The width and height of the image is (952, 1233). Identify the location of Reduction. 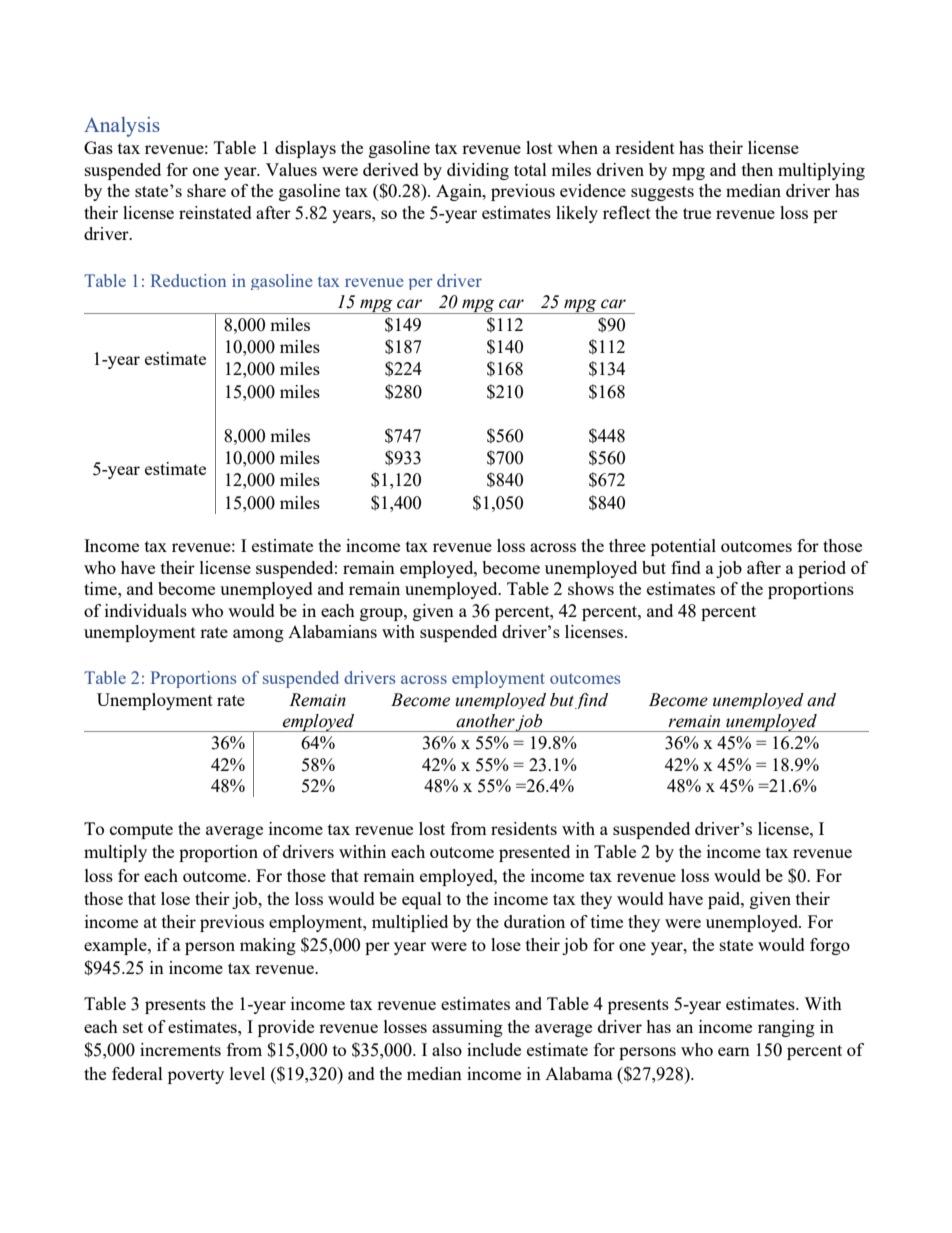
(188, 280).
